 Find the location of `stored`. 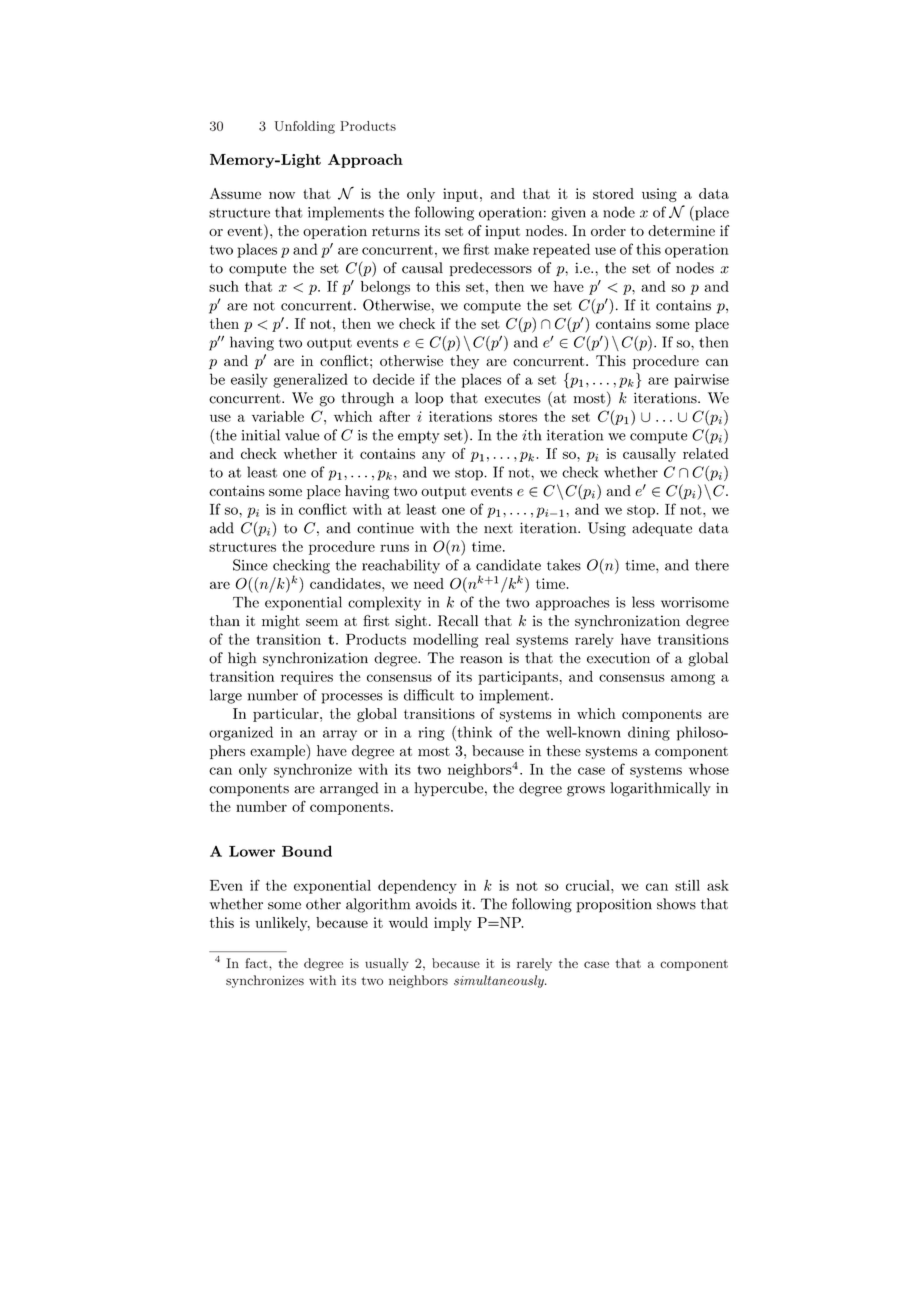

stored is located at coordinates (613, 193).
